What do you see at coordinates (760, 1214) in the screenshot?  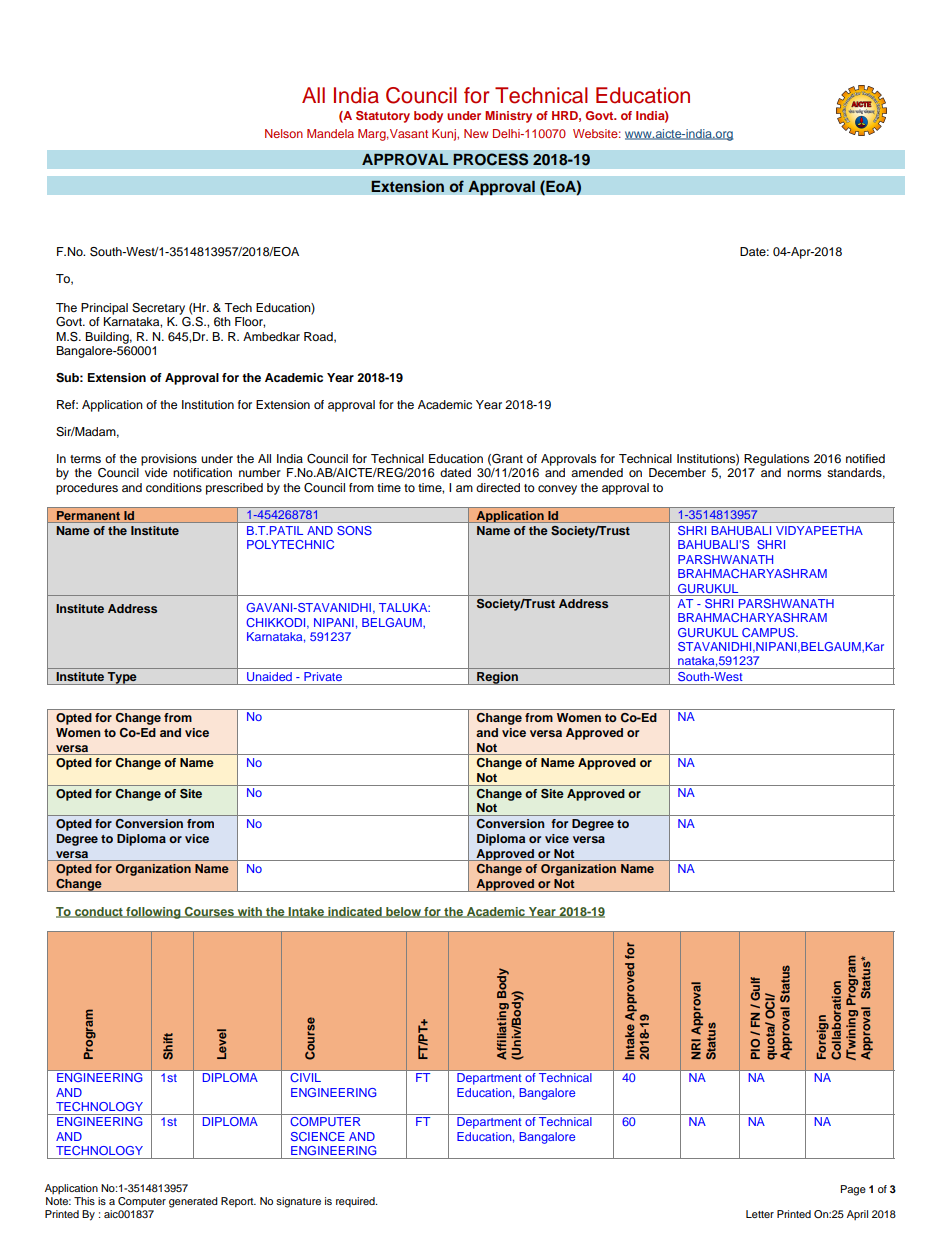 I see `Letter` at bounding box center [760, 1214].
